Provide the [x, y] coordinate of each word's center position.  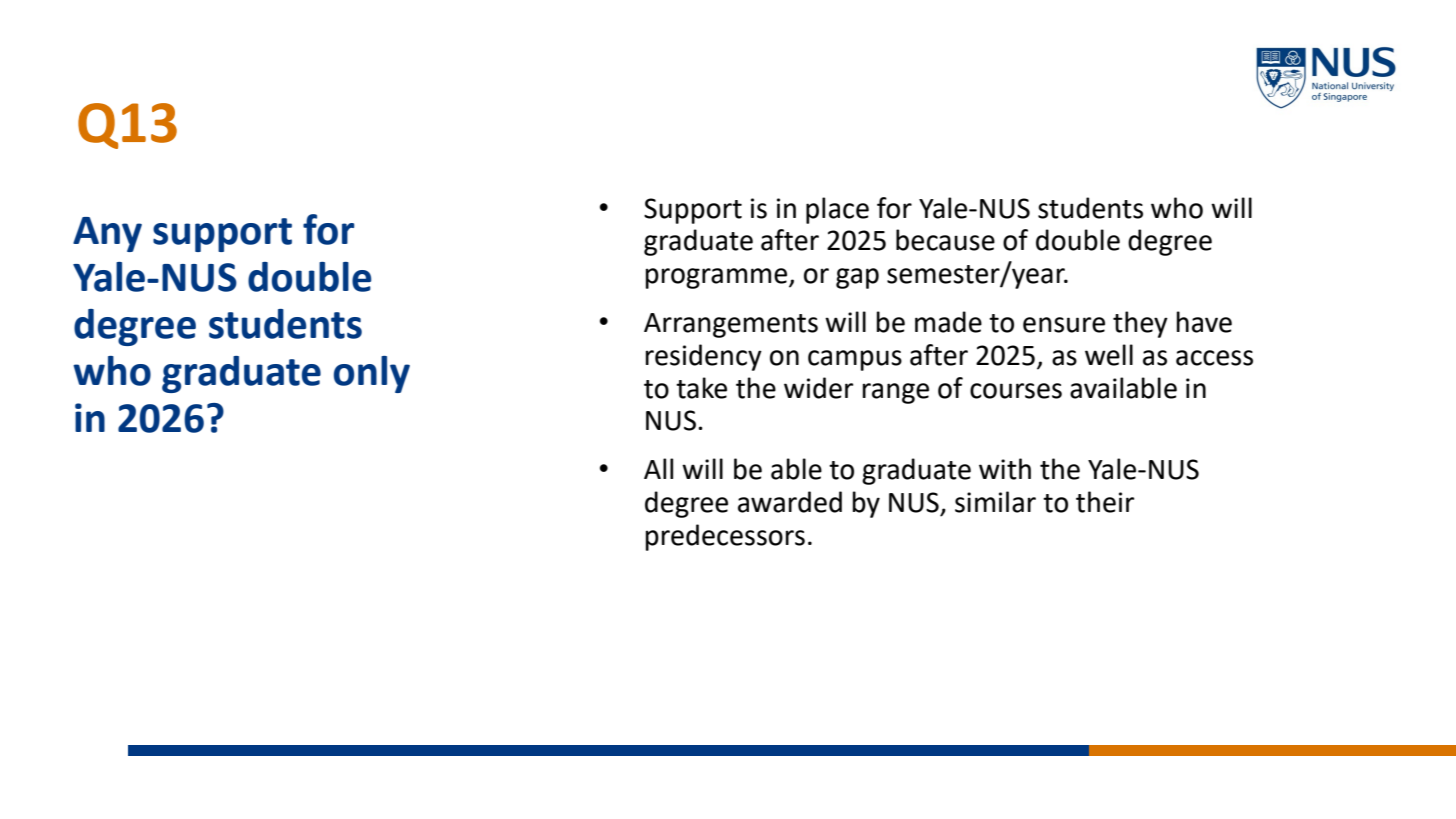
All [658, 468]
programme [717, 278]
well [1109, 355]
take [701, 388]
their [1105, 502]
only [372, 374]
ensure [1064, 325]
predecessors [725, 537]
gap [857, 278]
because [945, 240]
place [837, 210]
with [1005, 469]
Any [107, 234]
